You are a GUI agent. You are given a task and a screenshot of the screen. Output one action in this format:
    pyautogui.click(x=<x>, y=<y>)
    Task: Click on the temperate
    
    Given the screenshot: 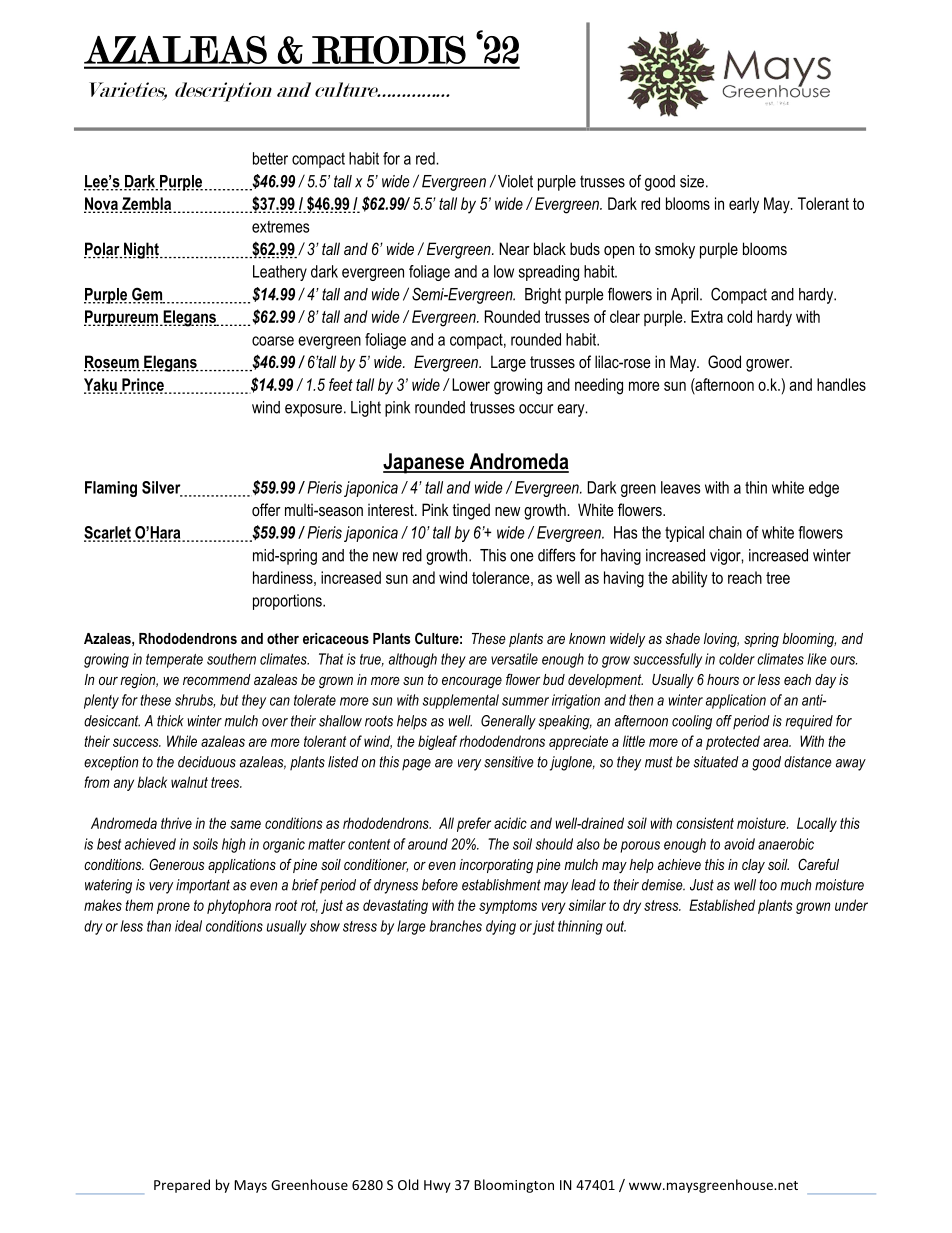 What is the action you would take?
    pyautogui.click(x=174, y=661)
